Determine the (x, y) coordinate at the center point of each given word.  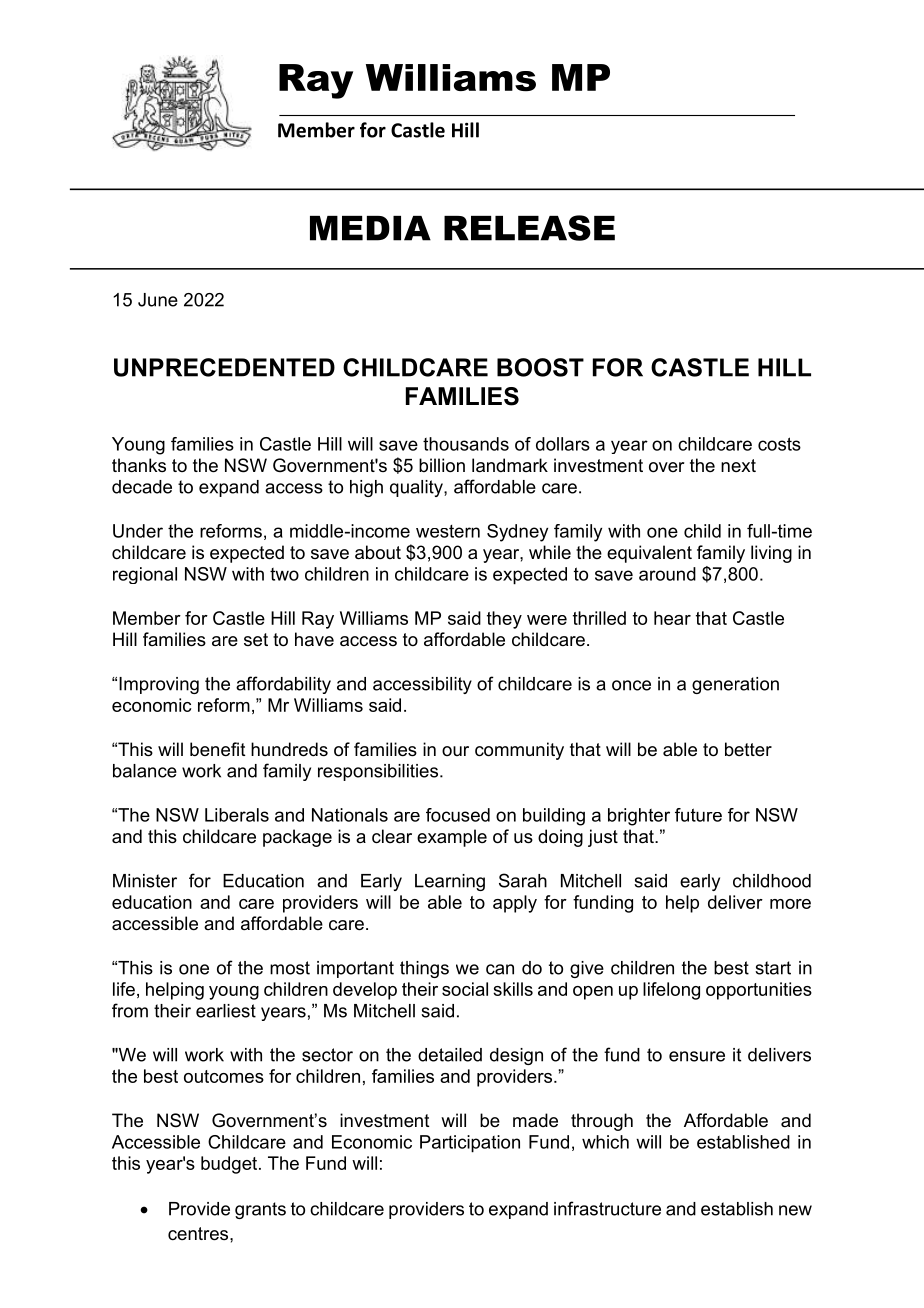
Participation (470, 1144)
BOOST (540, 367)
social (465, 989)
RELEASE (529, 228)
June (158, 300)
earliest (226, 1011)
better (748, 749)
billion (442, 465)
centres (199, 1234)
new (795, 1210)
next (738, 465)
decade (142, 487)
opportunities (759, 991)
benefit (218, 749)
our (455, 751)
